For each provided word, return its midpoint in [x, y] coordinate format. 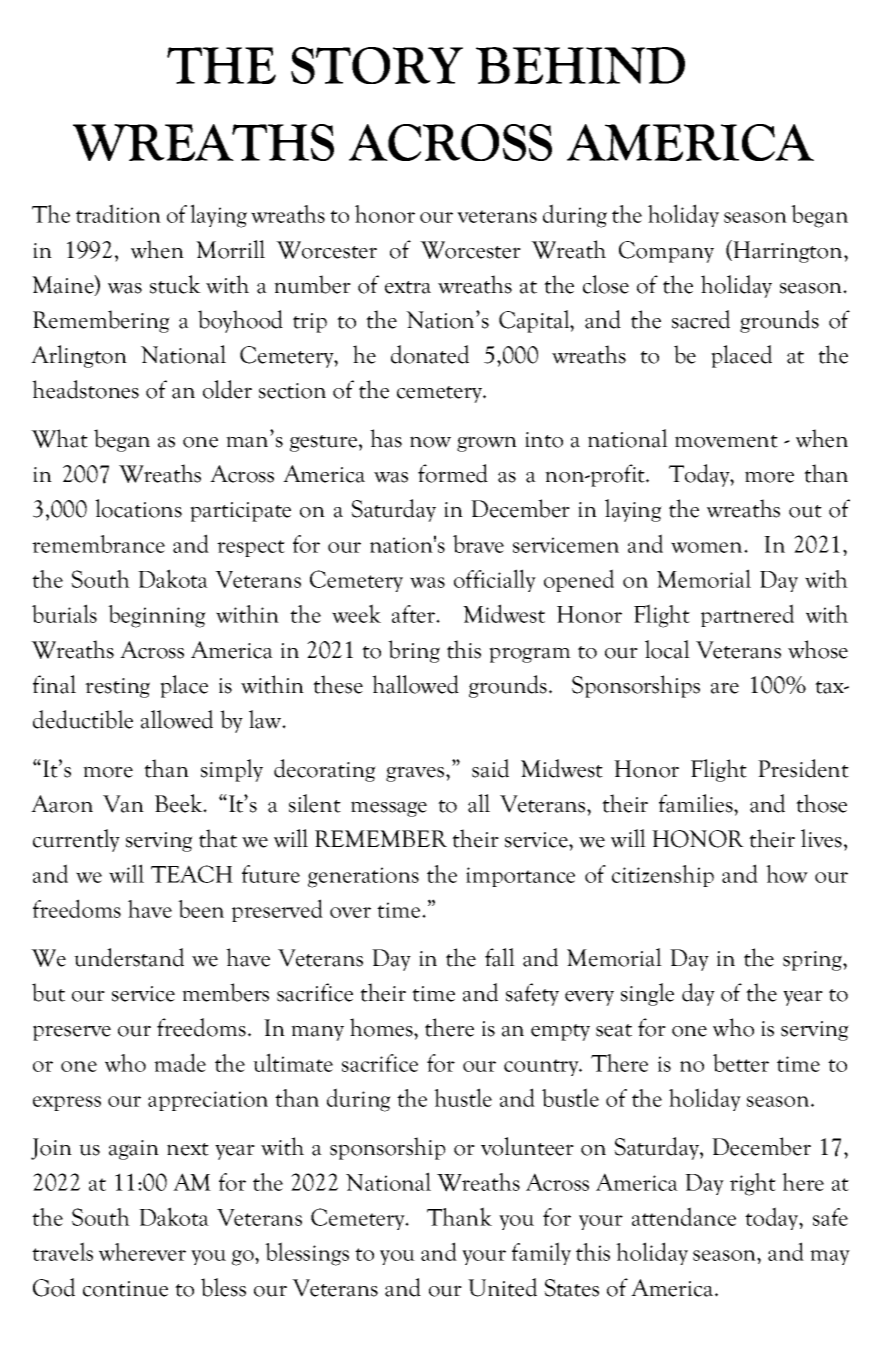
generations [363, 877]
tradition [118, 213]
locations [138, 508]
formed [453, 473]
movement [726, 441]
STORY [377, 65]
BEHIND [580, 65]
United [502, 1287]
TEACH [192, 874]
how [787, 874]
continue [125, 1289]
